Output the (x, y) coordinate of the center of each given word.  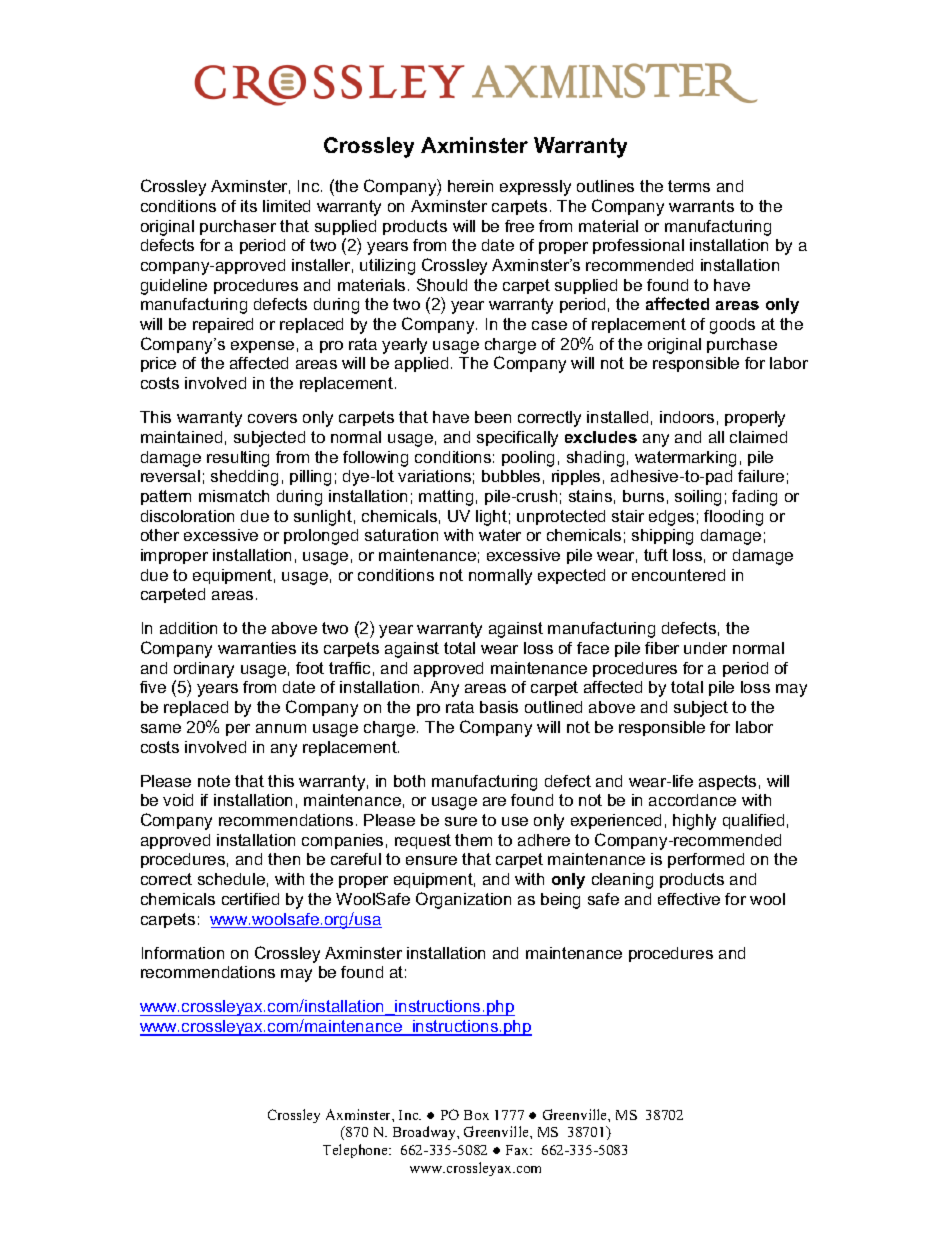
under (705, 648)
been (493, 417)
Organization (463, 900)
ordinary (204, 670)
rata (460, 707)
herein (470, 186)
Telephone (356, 1151)
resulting (238, 459)
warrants (701, 206)
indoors (687, 417)
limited (286, 206)
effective (689, 899)
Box (476, 1115)
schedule (231, 879)
